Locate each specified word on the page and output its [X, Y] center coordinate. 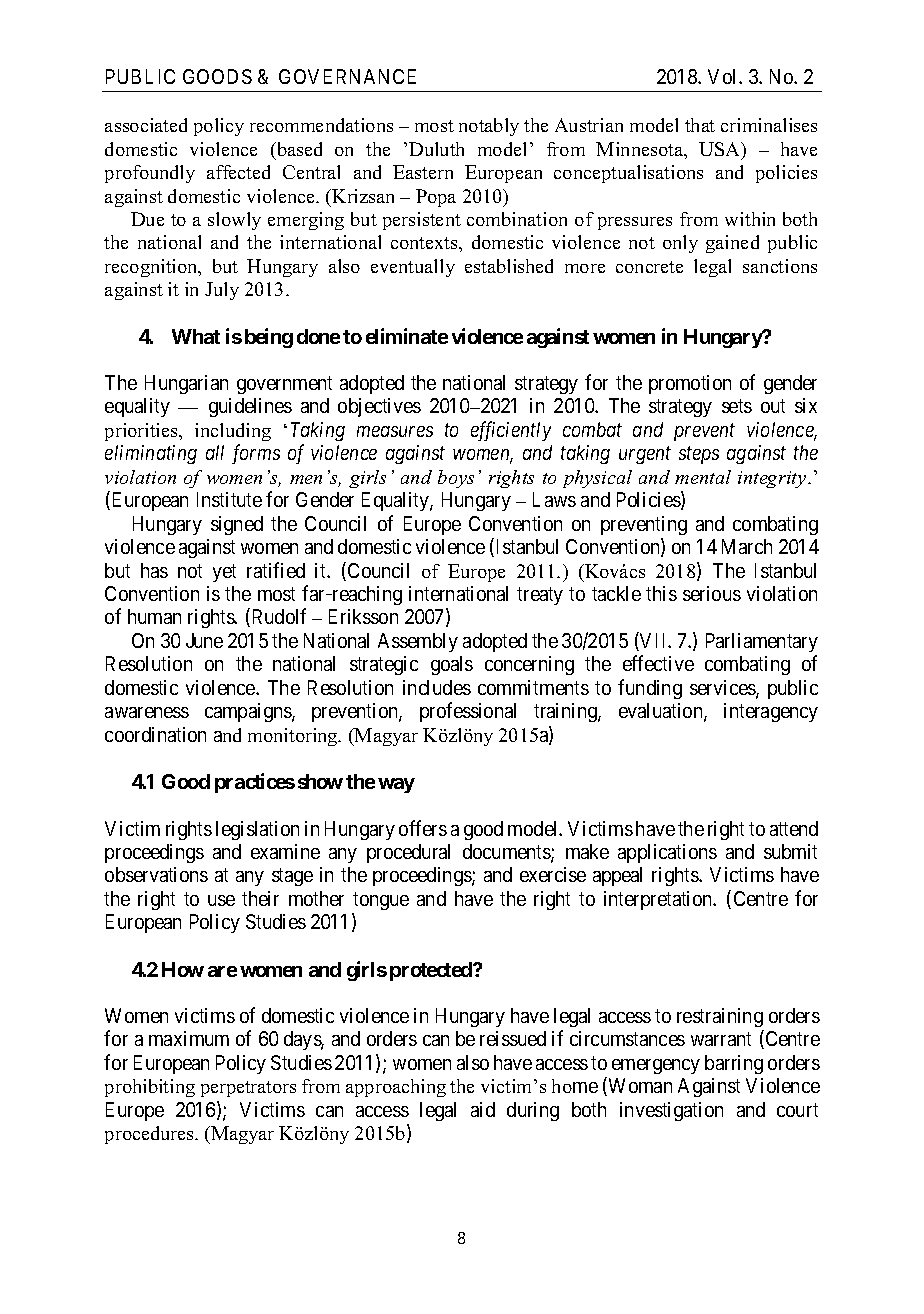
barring [734, 1064]
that [700, 125]
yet [224, 573]
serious [712, 593]
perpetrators [248, 1089]
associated [146, 125]
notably [489, 127]
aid [483, 1109]
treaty [540, 596]
